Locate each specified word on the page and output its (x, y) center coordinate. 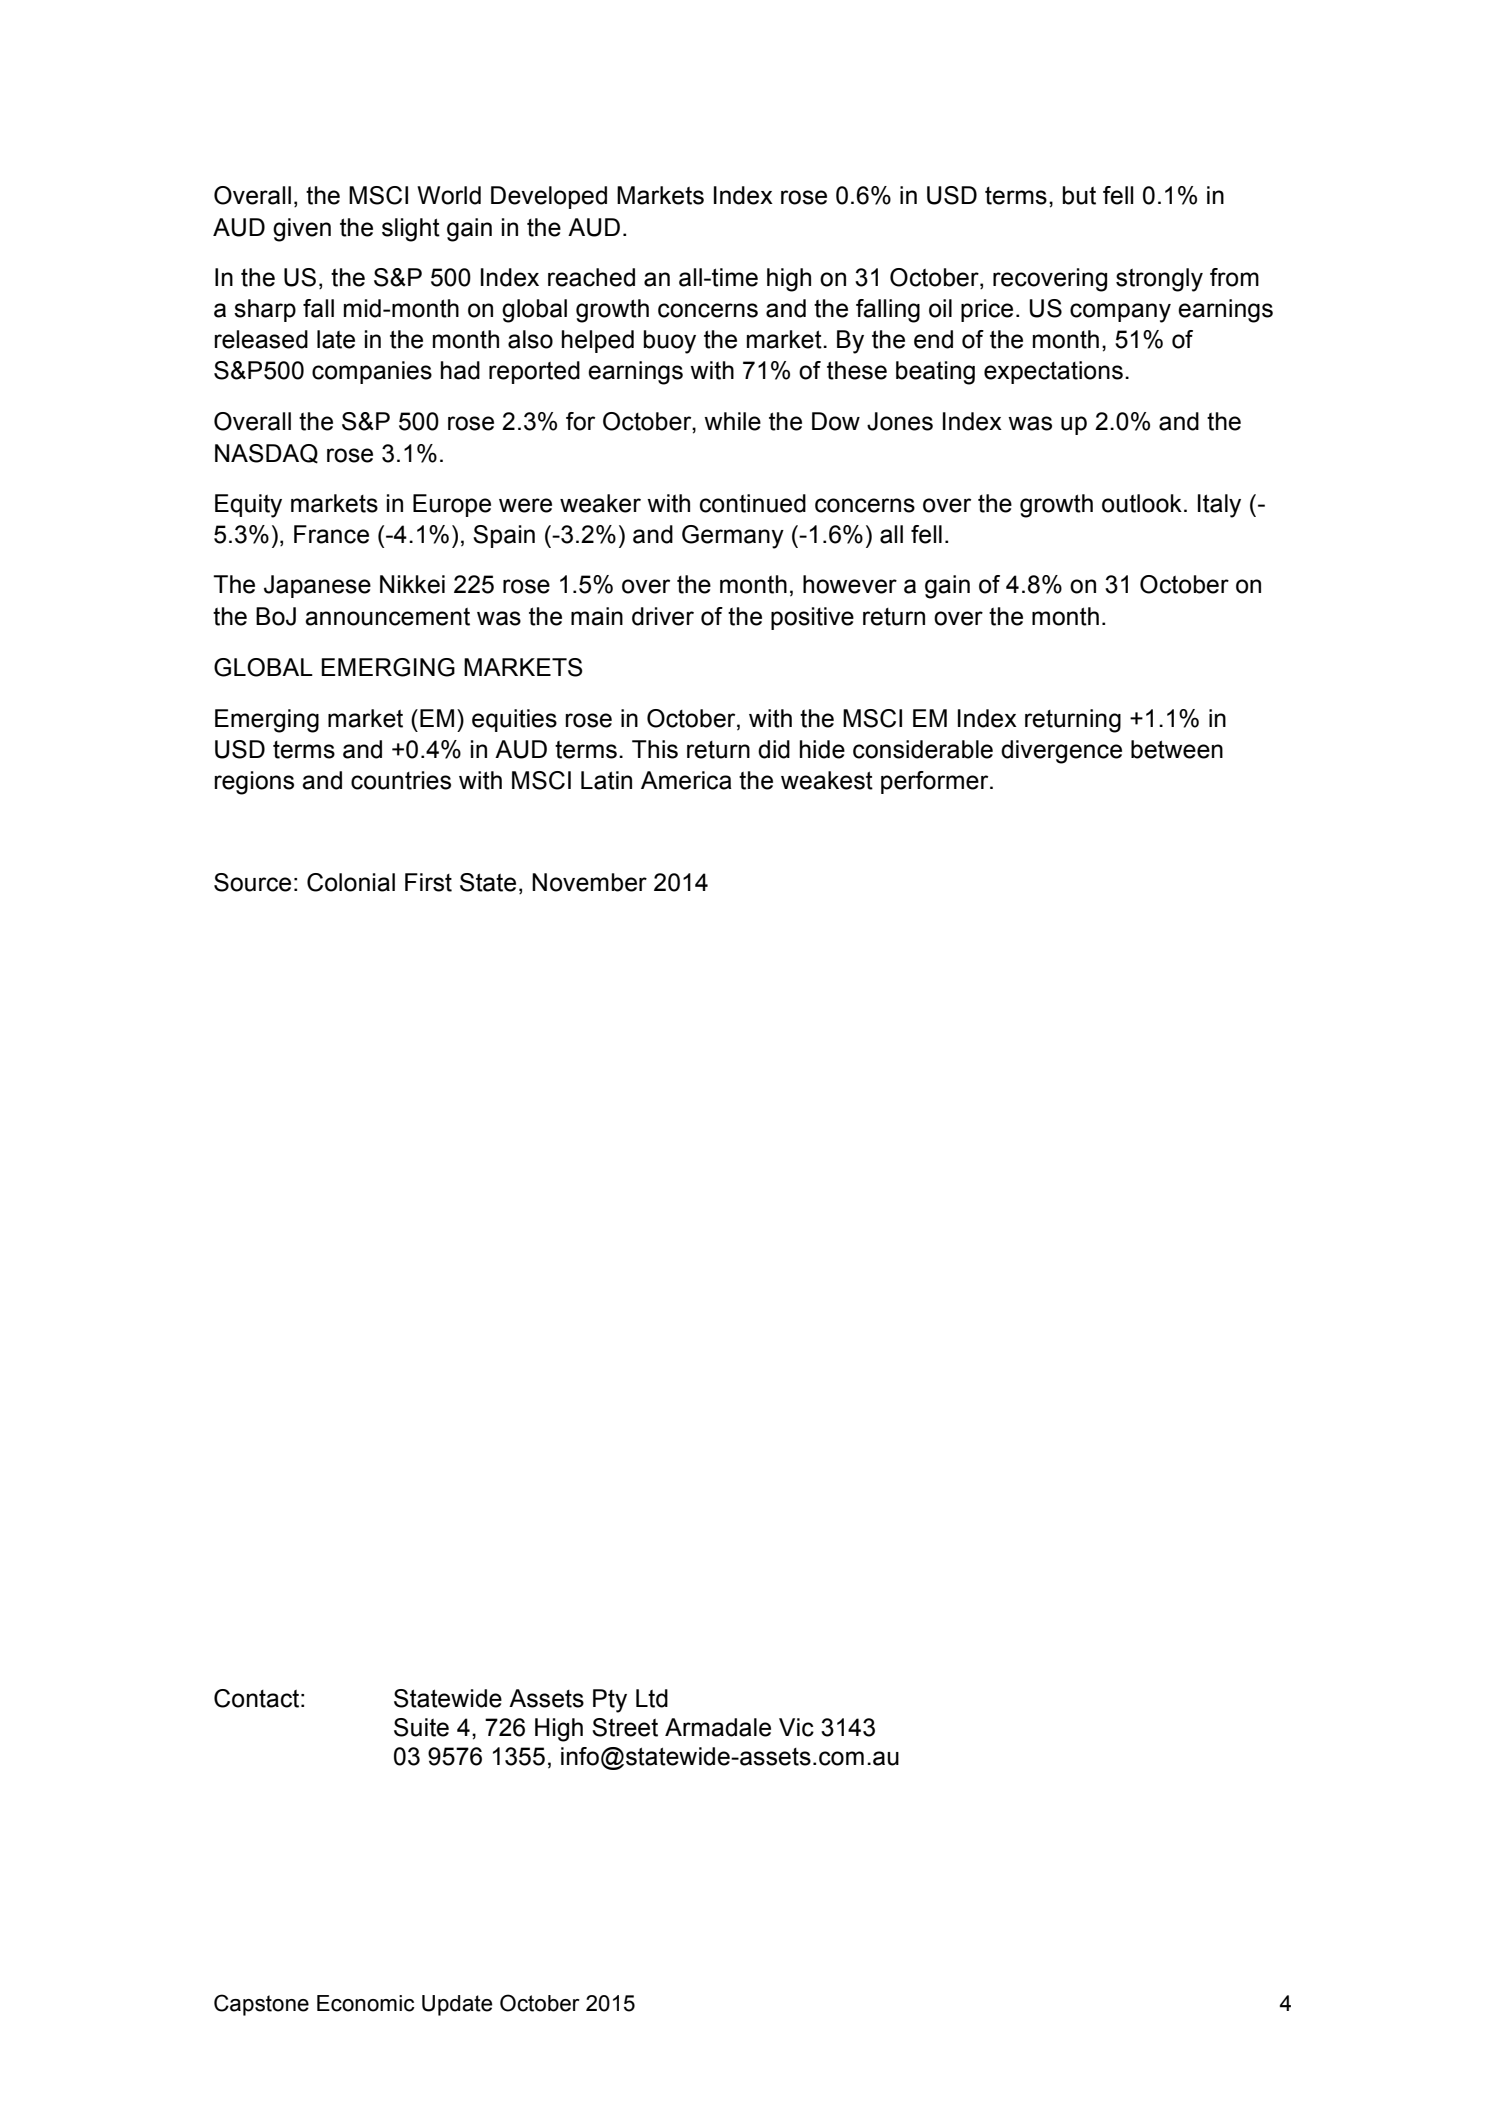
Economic (366, 2003)
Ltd (652, 1698)
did (774, 749)
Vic (796, 1727)
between (1177, 749)
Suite (421, 1727)
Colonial (351, 882)
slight (411, 230)
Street (625, 1727)
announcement (387, 617)
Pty (610, 1701)
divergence (1061, 752)
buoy (670, 342)
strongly (1159, 280)
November (589, 882)
